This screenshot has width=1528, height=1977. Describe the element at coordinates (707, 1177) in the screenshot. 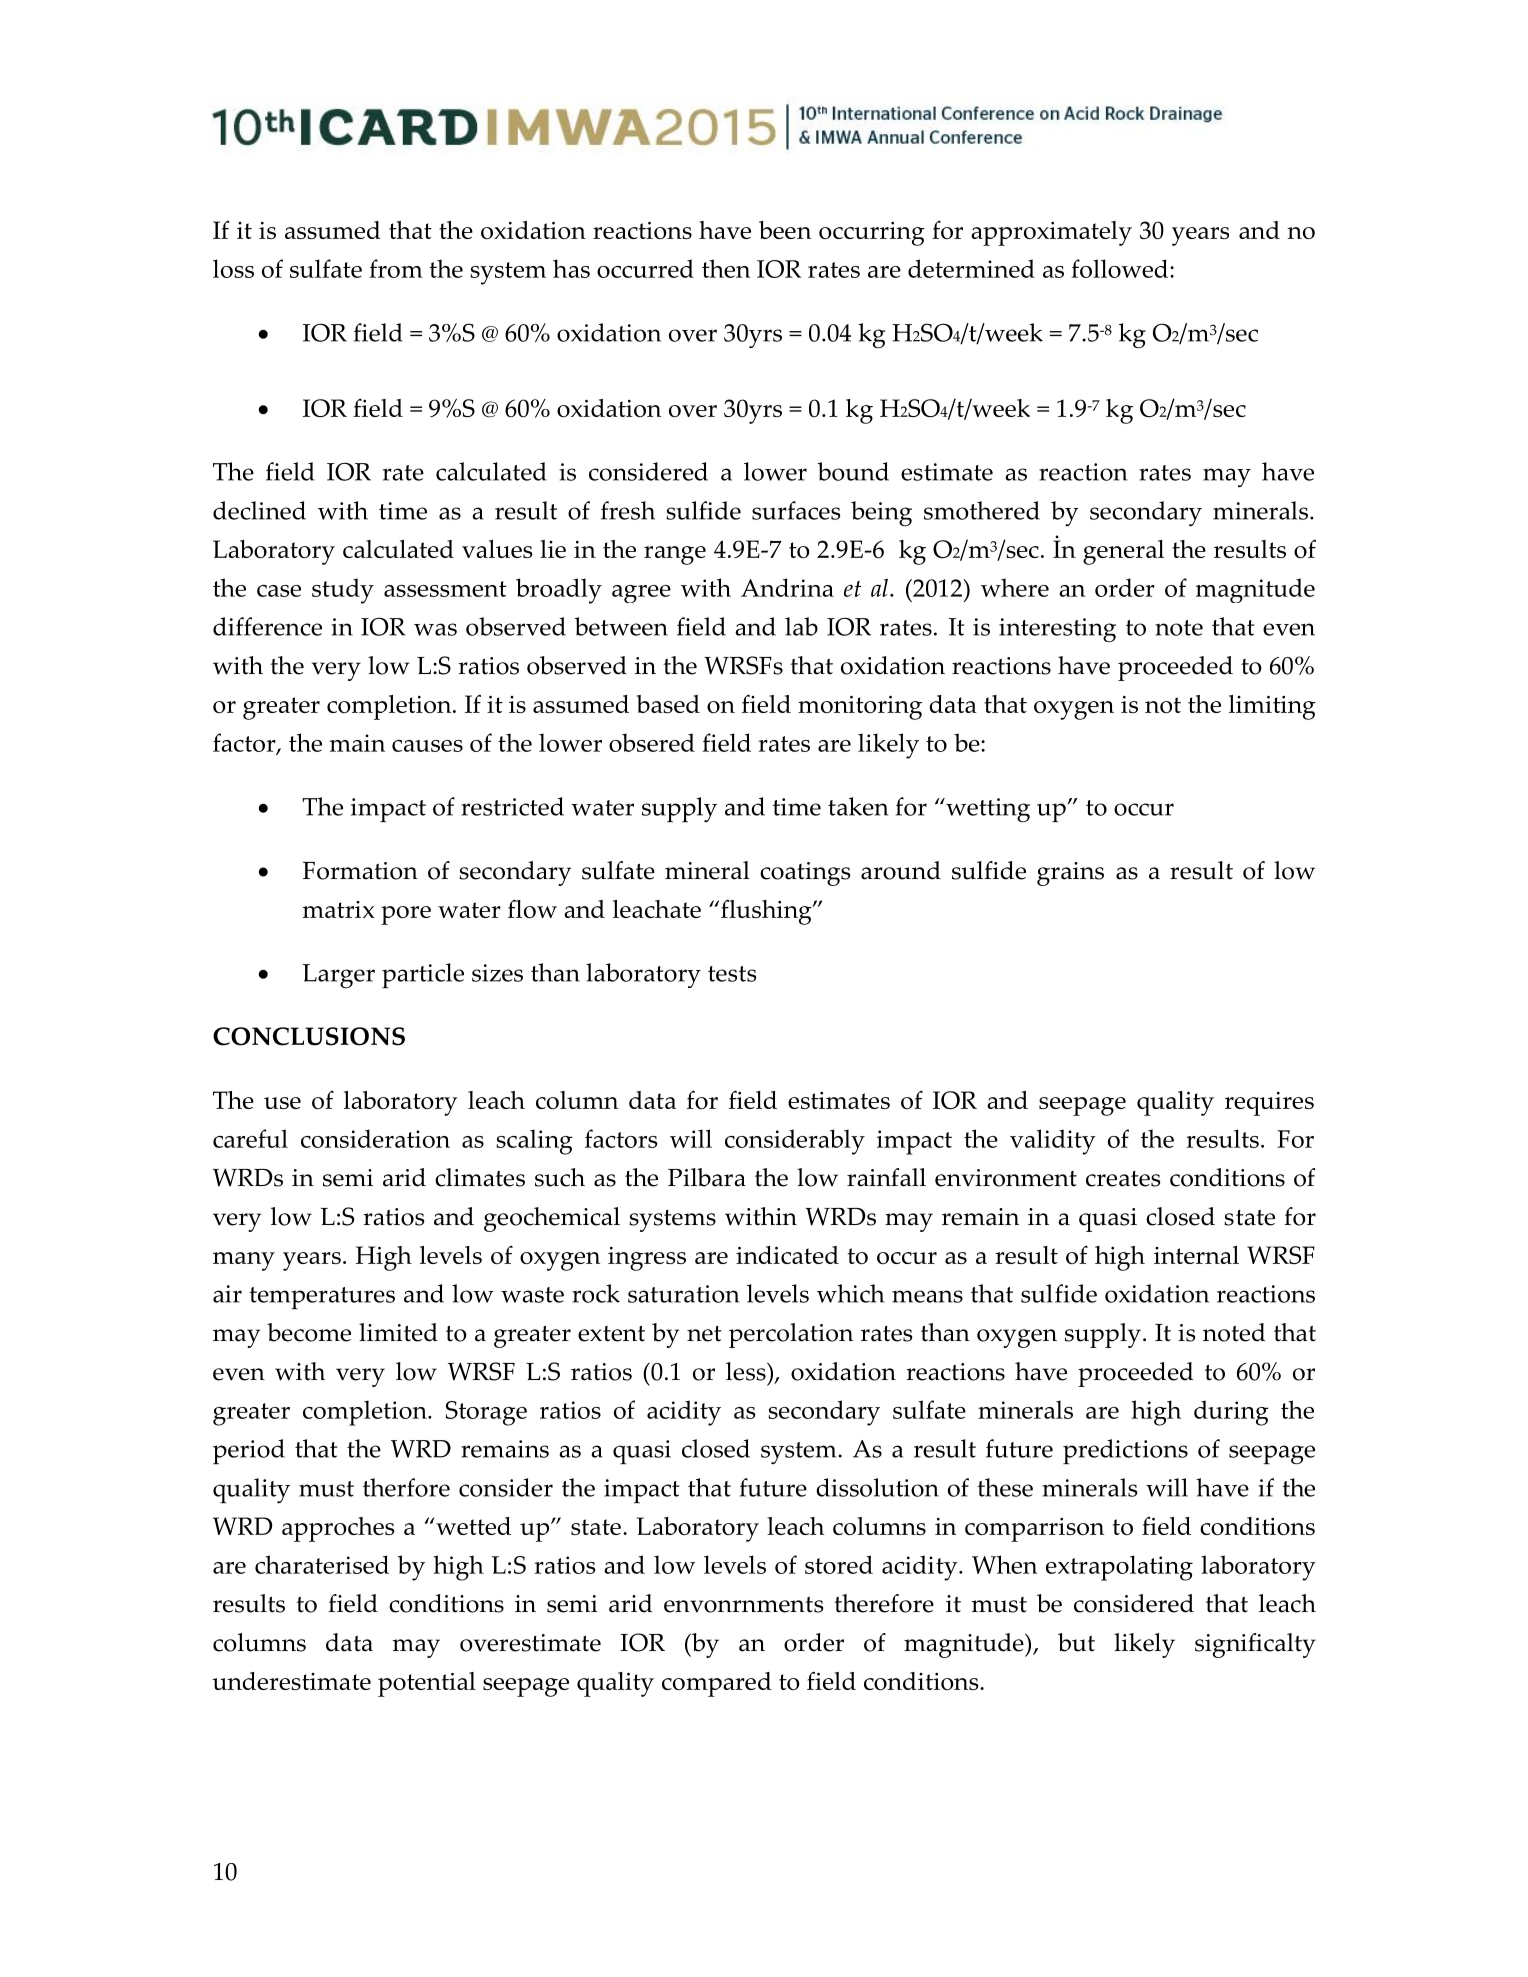

I see `Pilbara` at that location.
